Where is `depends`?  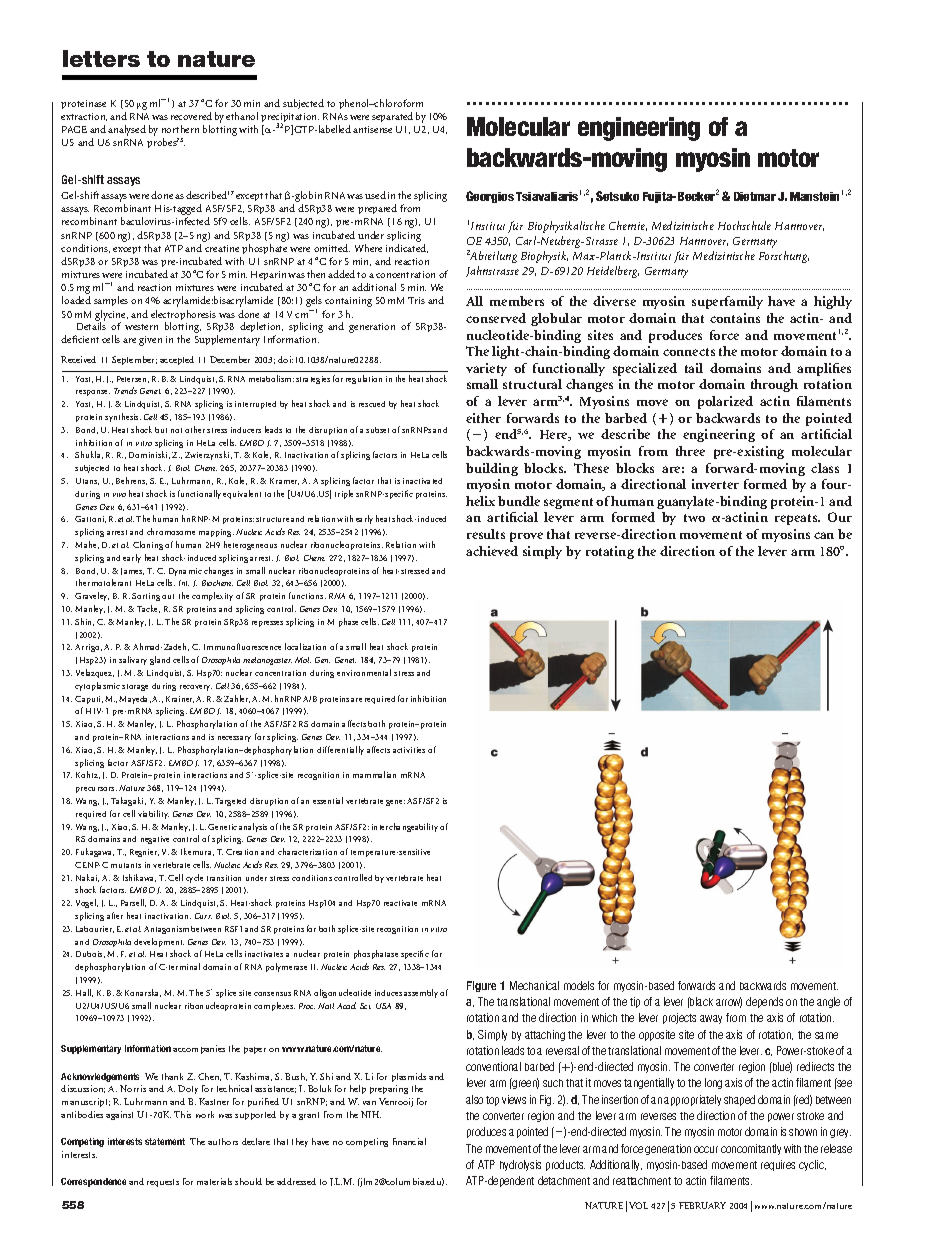
depends is located at coordinates (764, 1002).
